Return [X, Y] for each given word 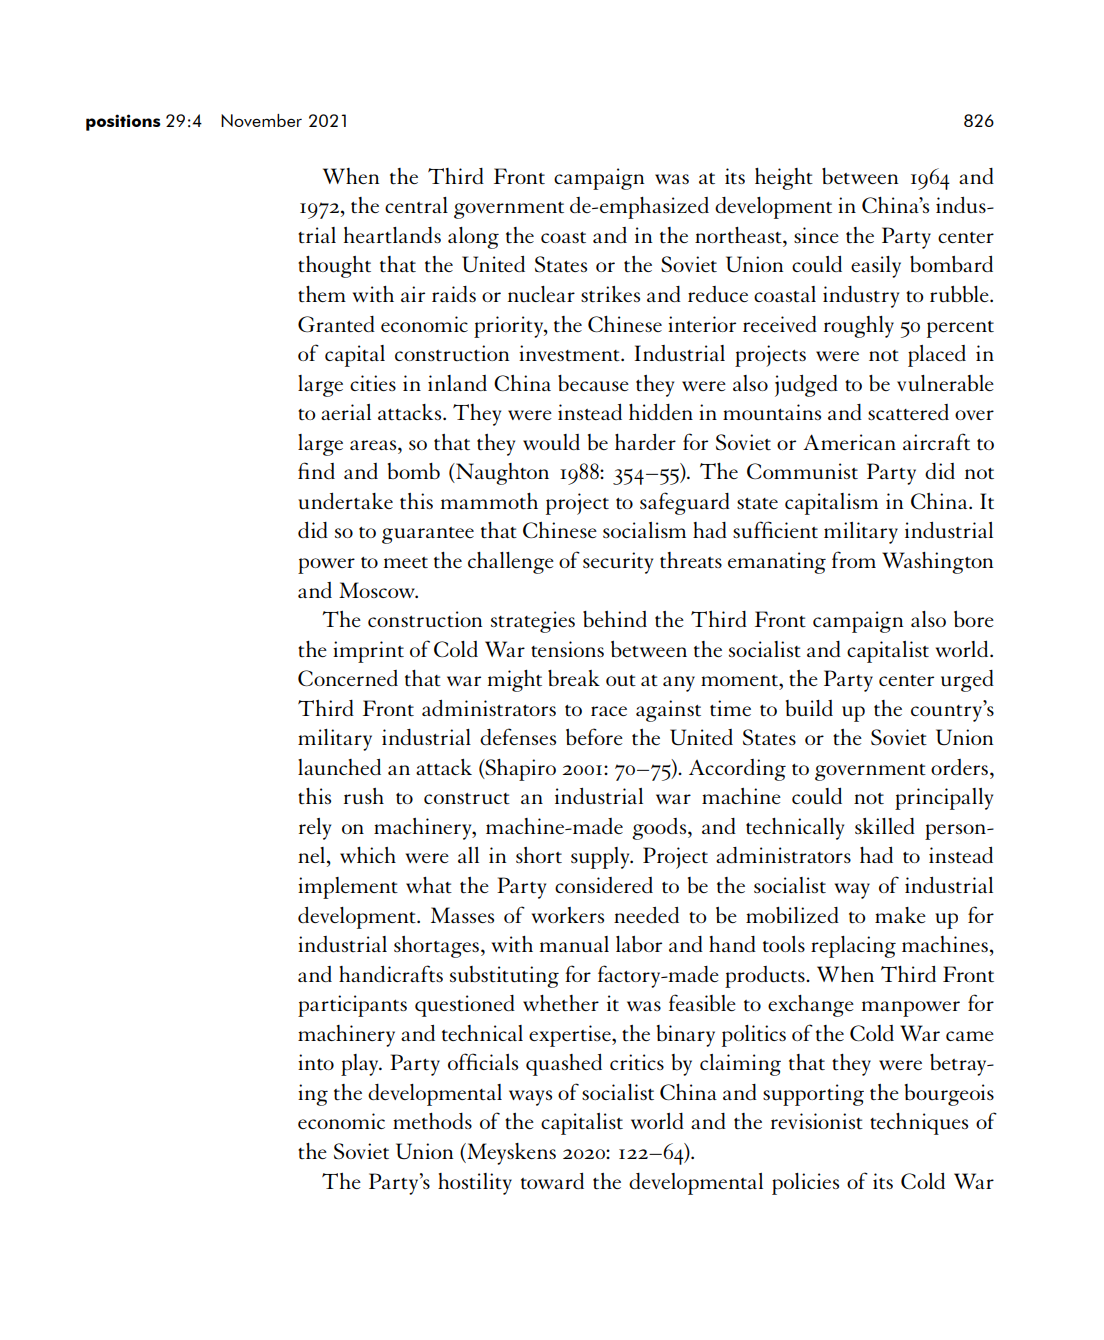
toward [552, 1181]
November [261, 120]
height [784, 179]
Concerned [348, 678]
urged [967, 681]
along [473, 238]
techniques [919, 1124]
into [316, 1062]
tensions [567, 649]
